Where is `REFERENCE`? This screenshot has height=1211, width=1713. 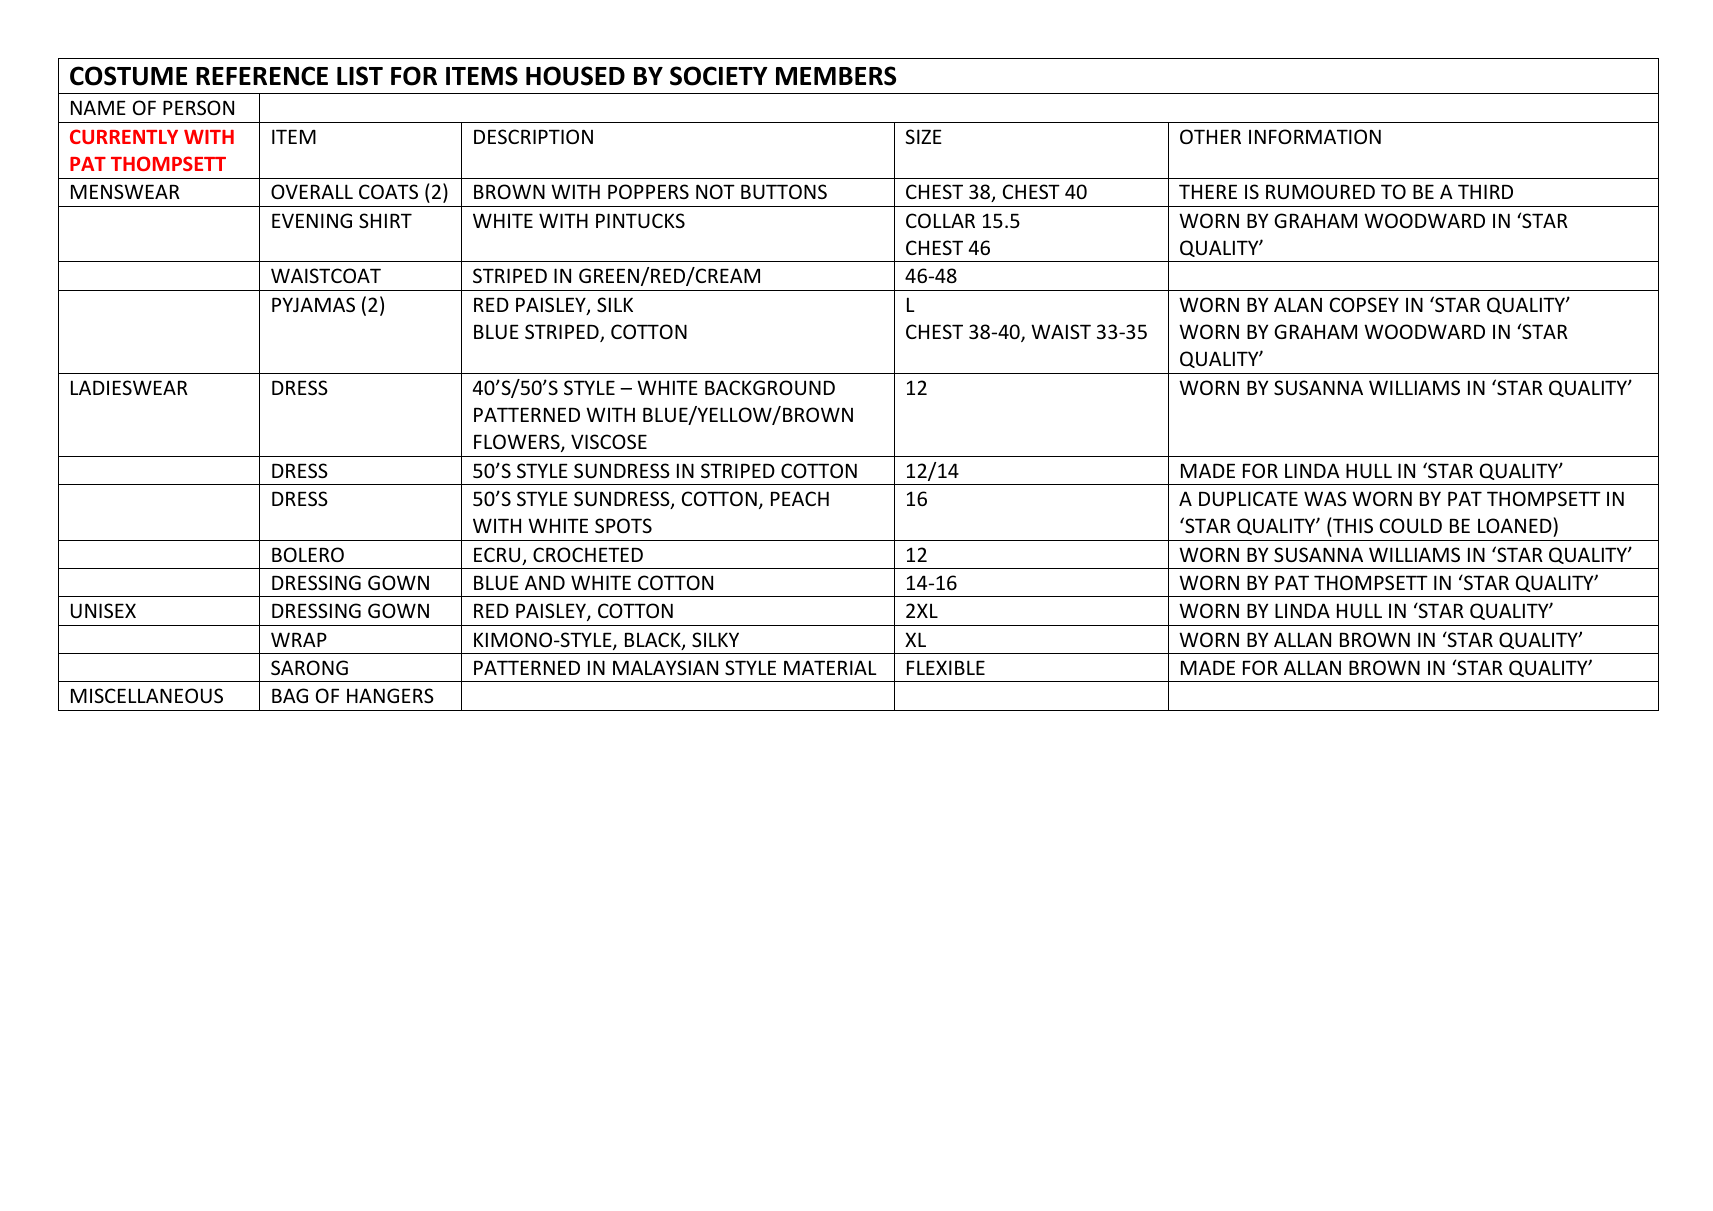 REFERENCE is located at coordinates (262, 76).
